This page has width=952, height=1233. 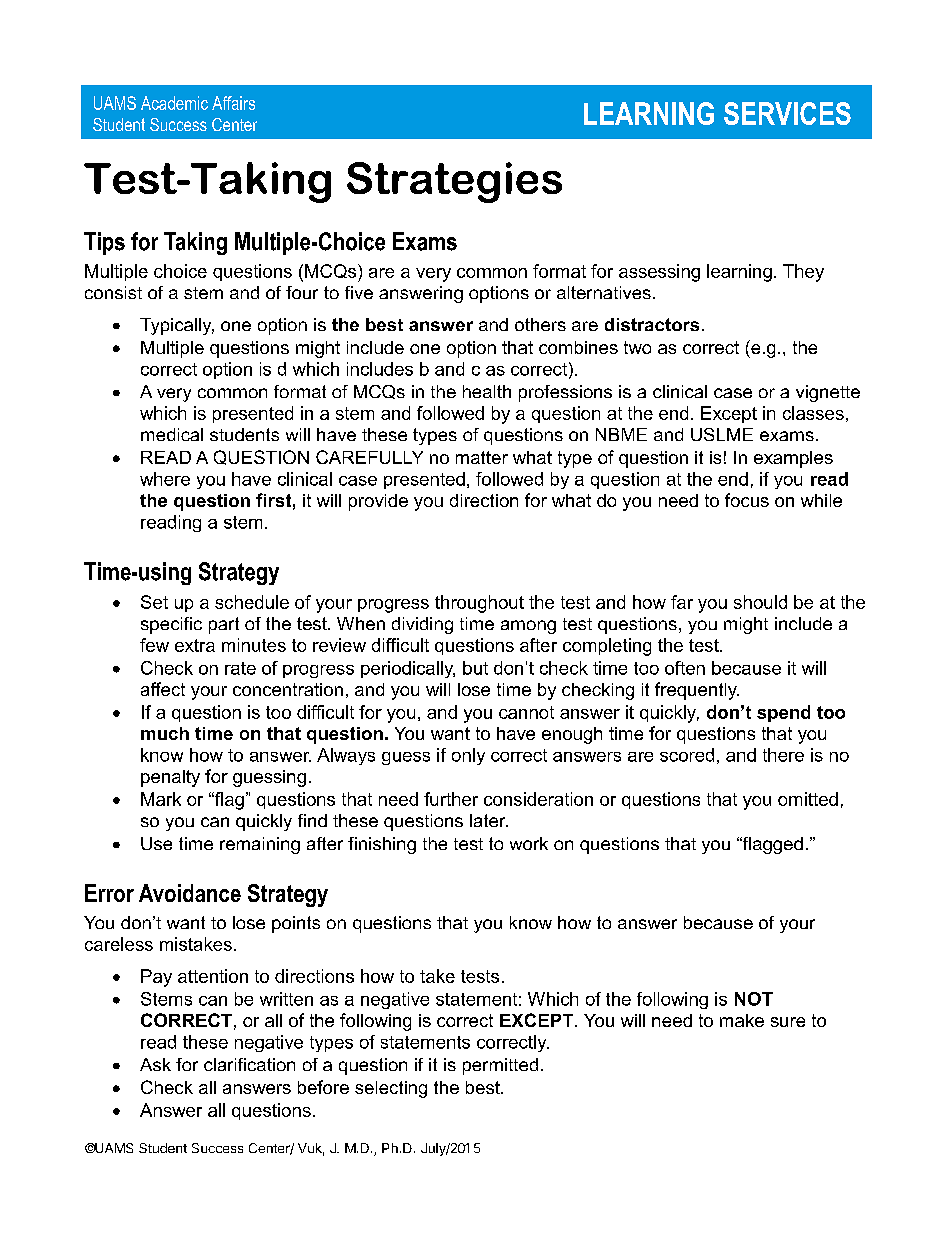 I want to click on permitted, so click(x=500, y=1066).
